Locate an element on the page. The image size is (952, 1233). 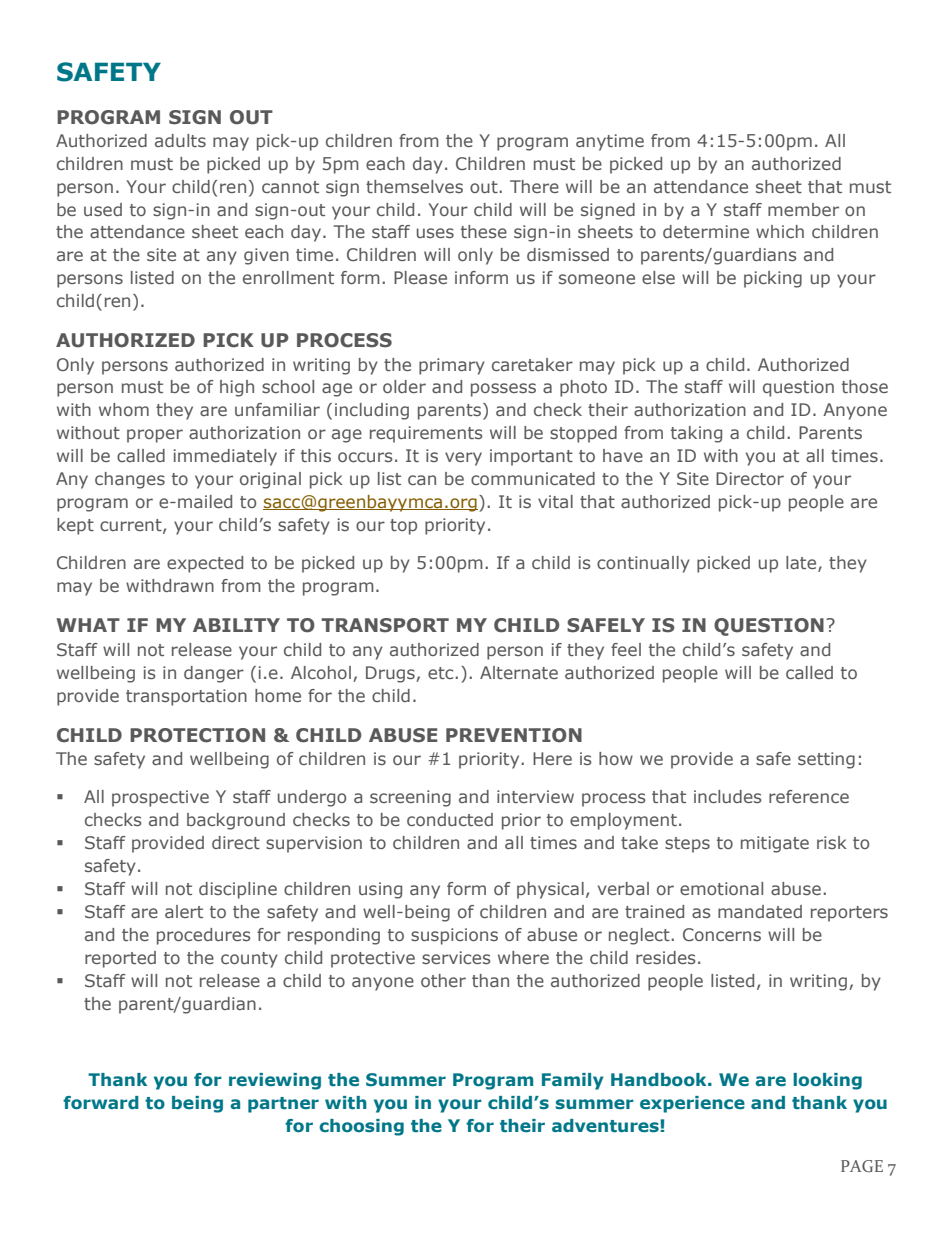
choosing is located at coordinates (361, 1127).
